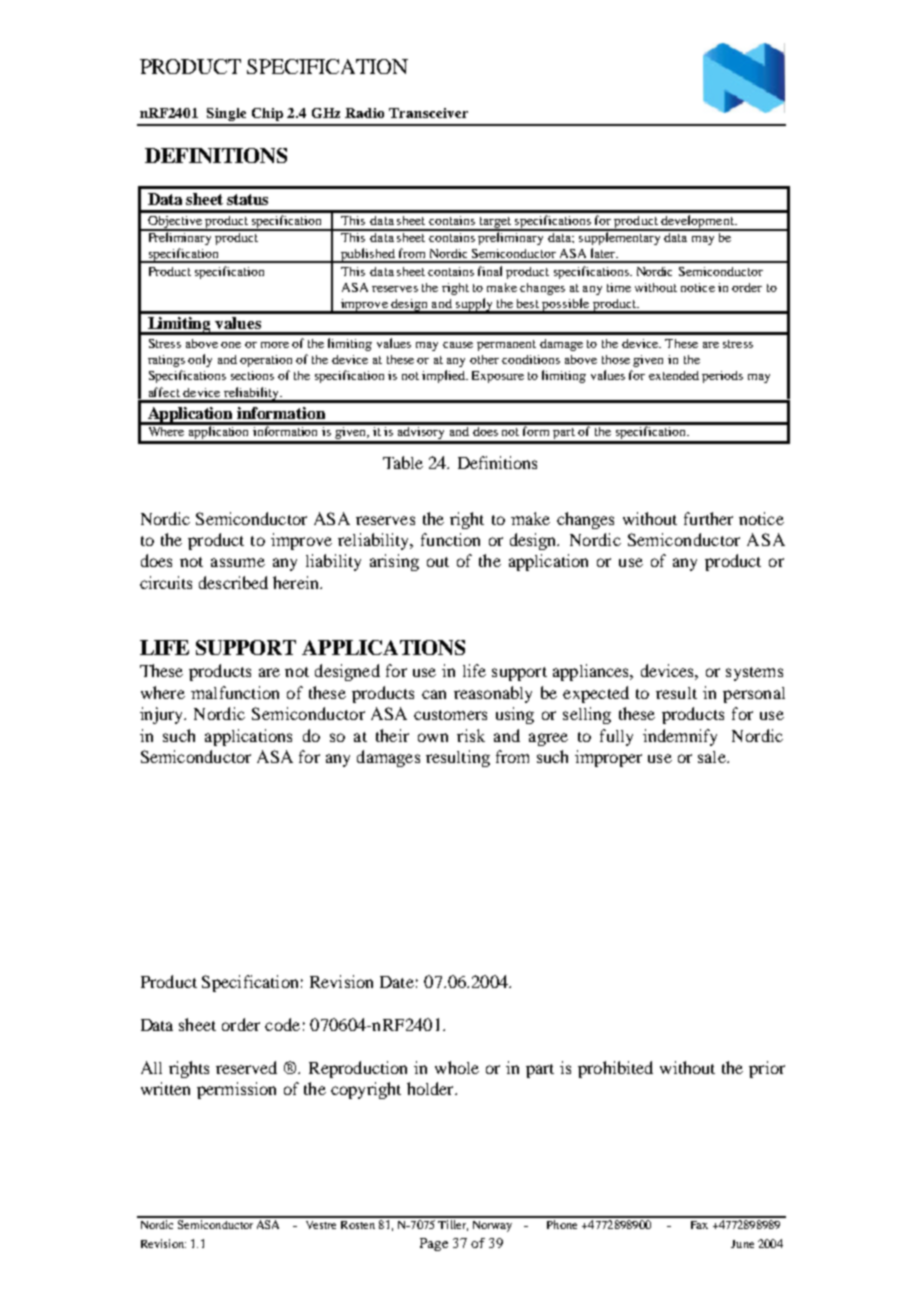 The image size is (924, 1307). Describe the element at coordinates (713, 757) in the screenshot. I see `sale` at that location.
